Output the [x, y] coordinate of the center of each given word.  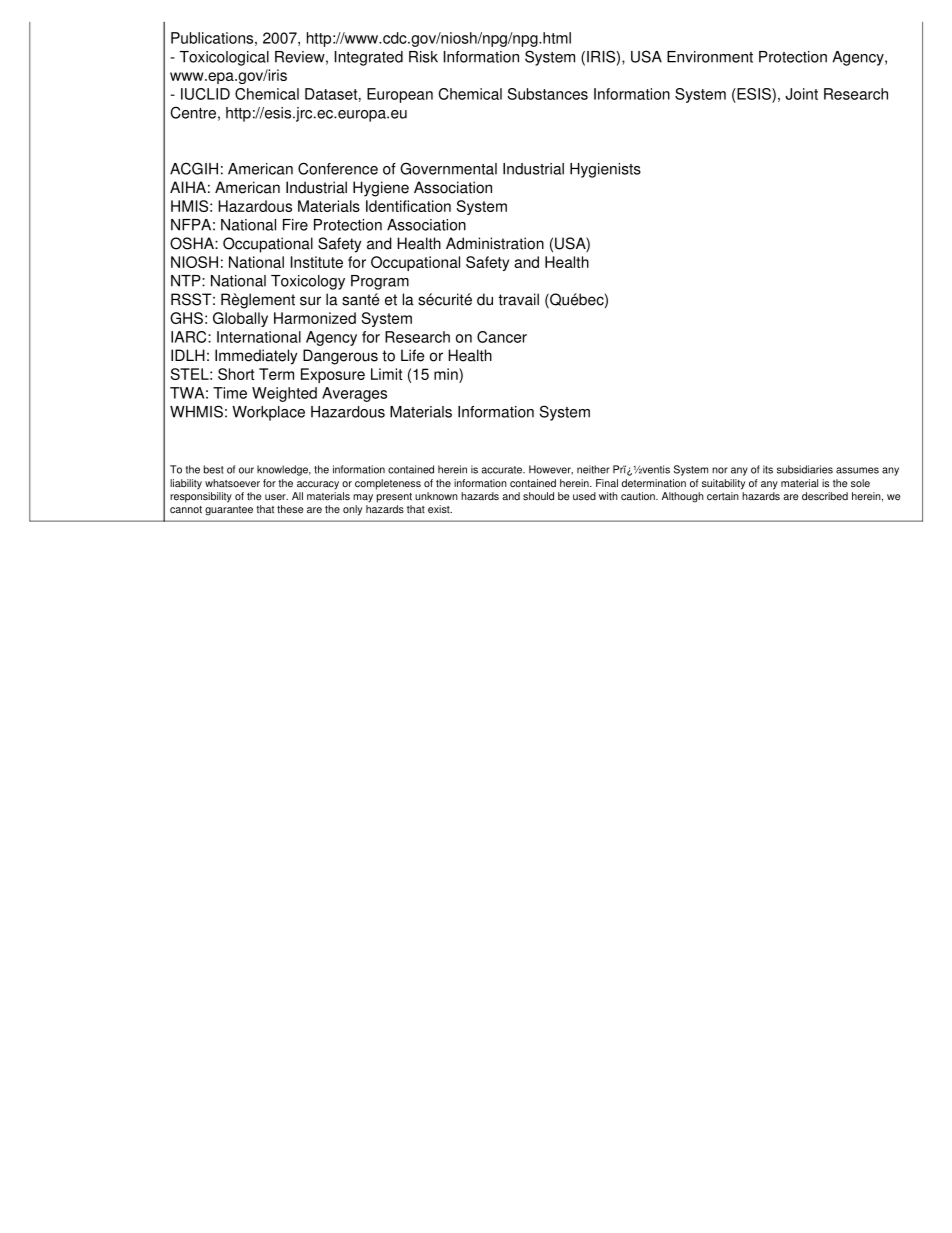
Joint [801, 94]
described [825, 496]
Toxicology [308, 282]
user [276, 497]
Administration [495, 243]
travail [518, 299]
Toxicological [224, 58]
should [538, 496]
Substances [548, 94]
